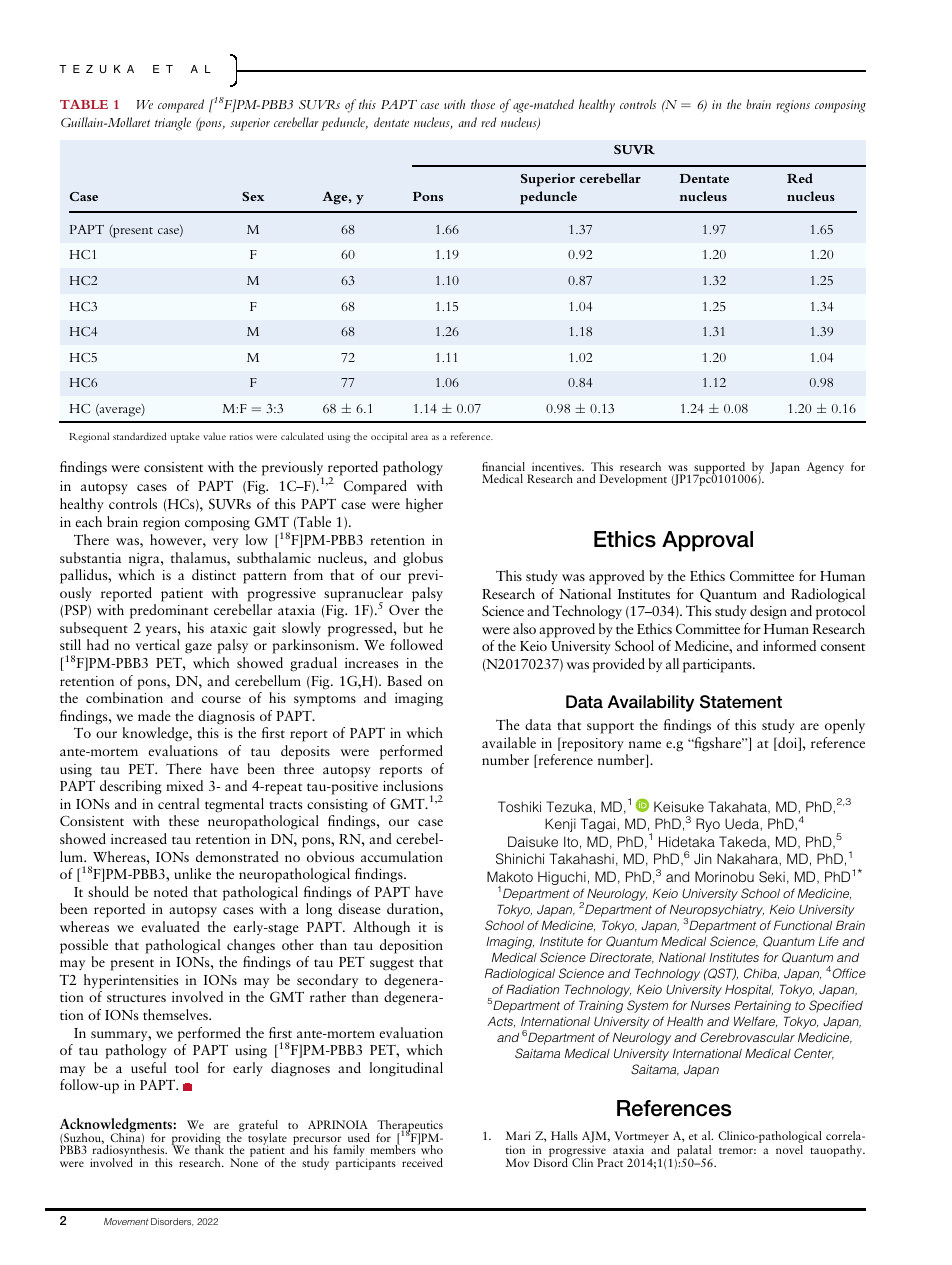 The image size is (952, 1265). What do you see at coordinates (483, 104) in the image?
I see `those` at bounding box center [483, 104].
